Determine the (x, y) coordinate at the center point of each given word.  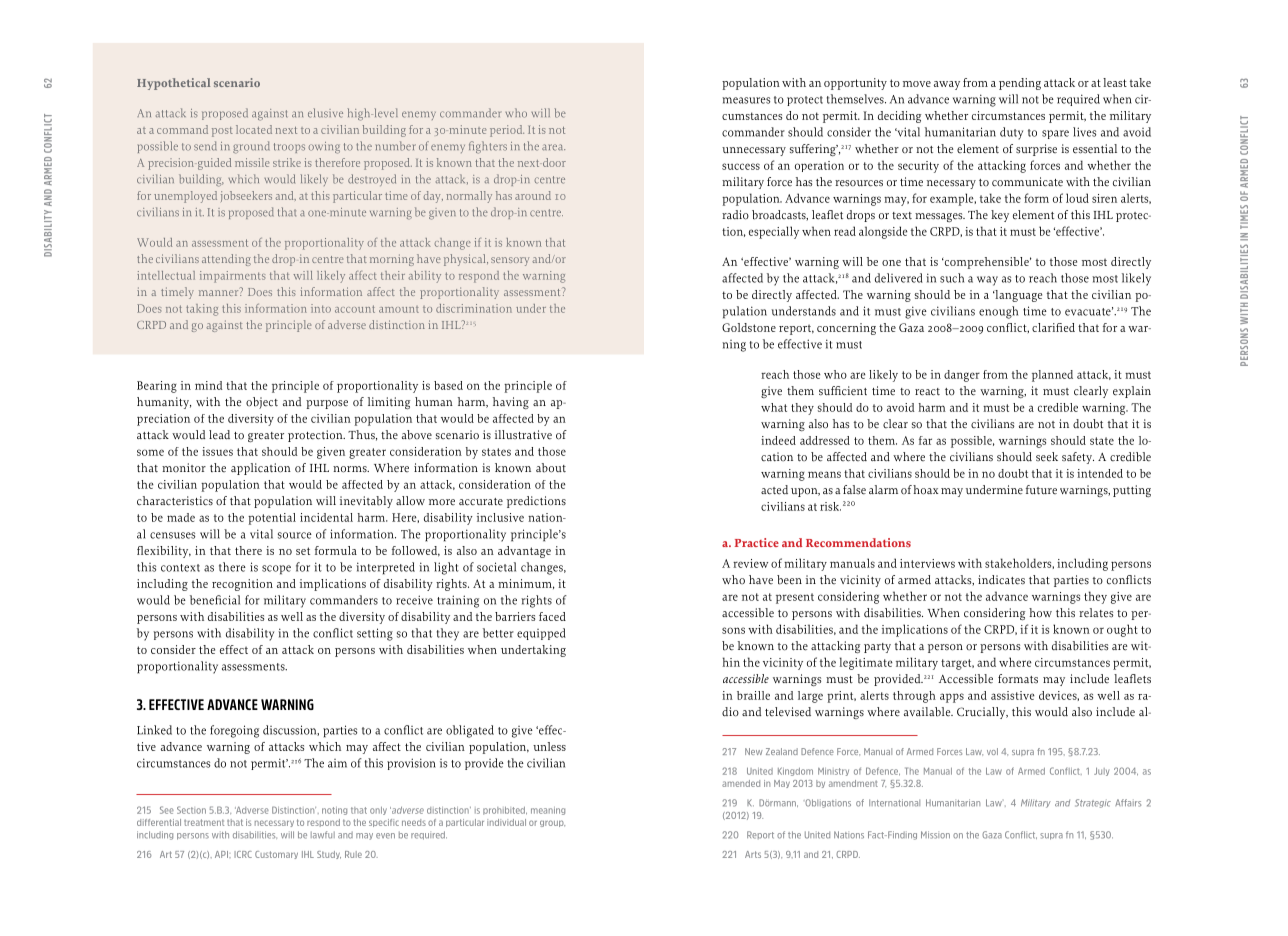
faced (552, 616)
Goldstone (749, 327)
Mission (935, 835)
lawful (323, 835)
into (321, 308)
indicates (1001, 580)
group (552, 823)
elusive (325, 113)
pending (1020, 84)
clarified (1053, 327)
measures (746, 100)
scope (276, 570)
